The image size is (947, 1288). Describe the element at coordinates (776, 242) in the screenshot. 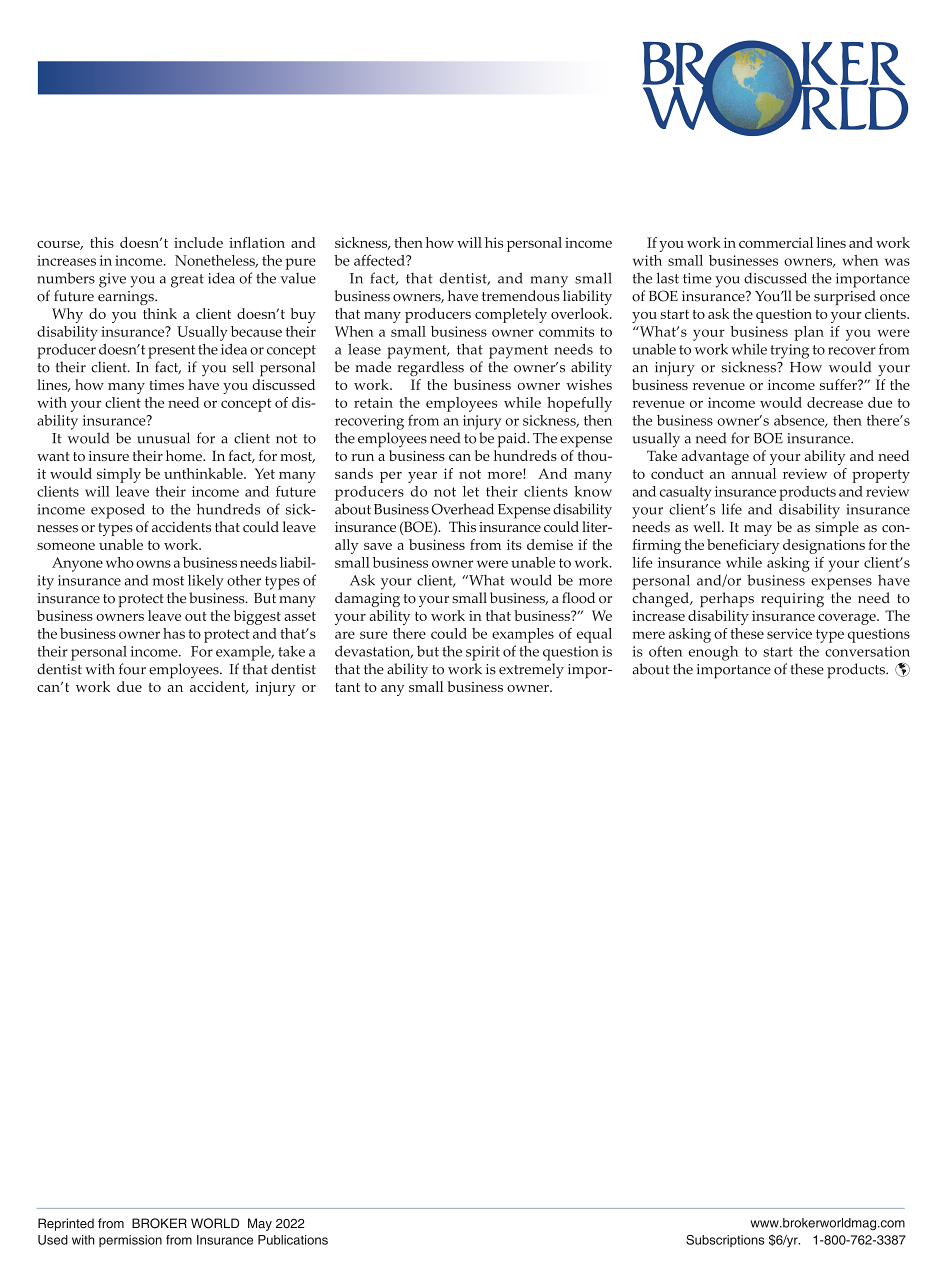

I see `commercial` at that location.
